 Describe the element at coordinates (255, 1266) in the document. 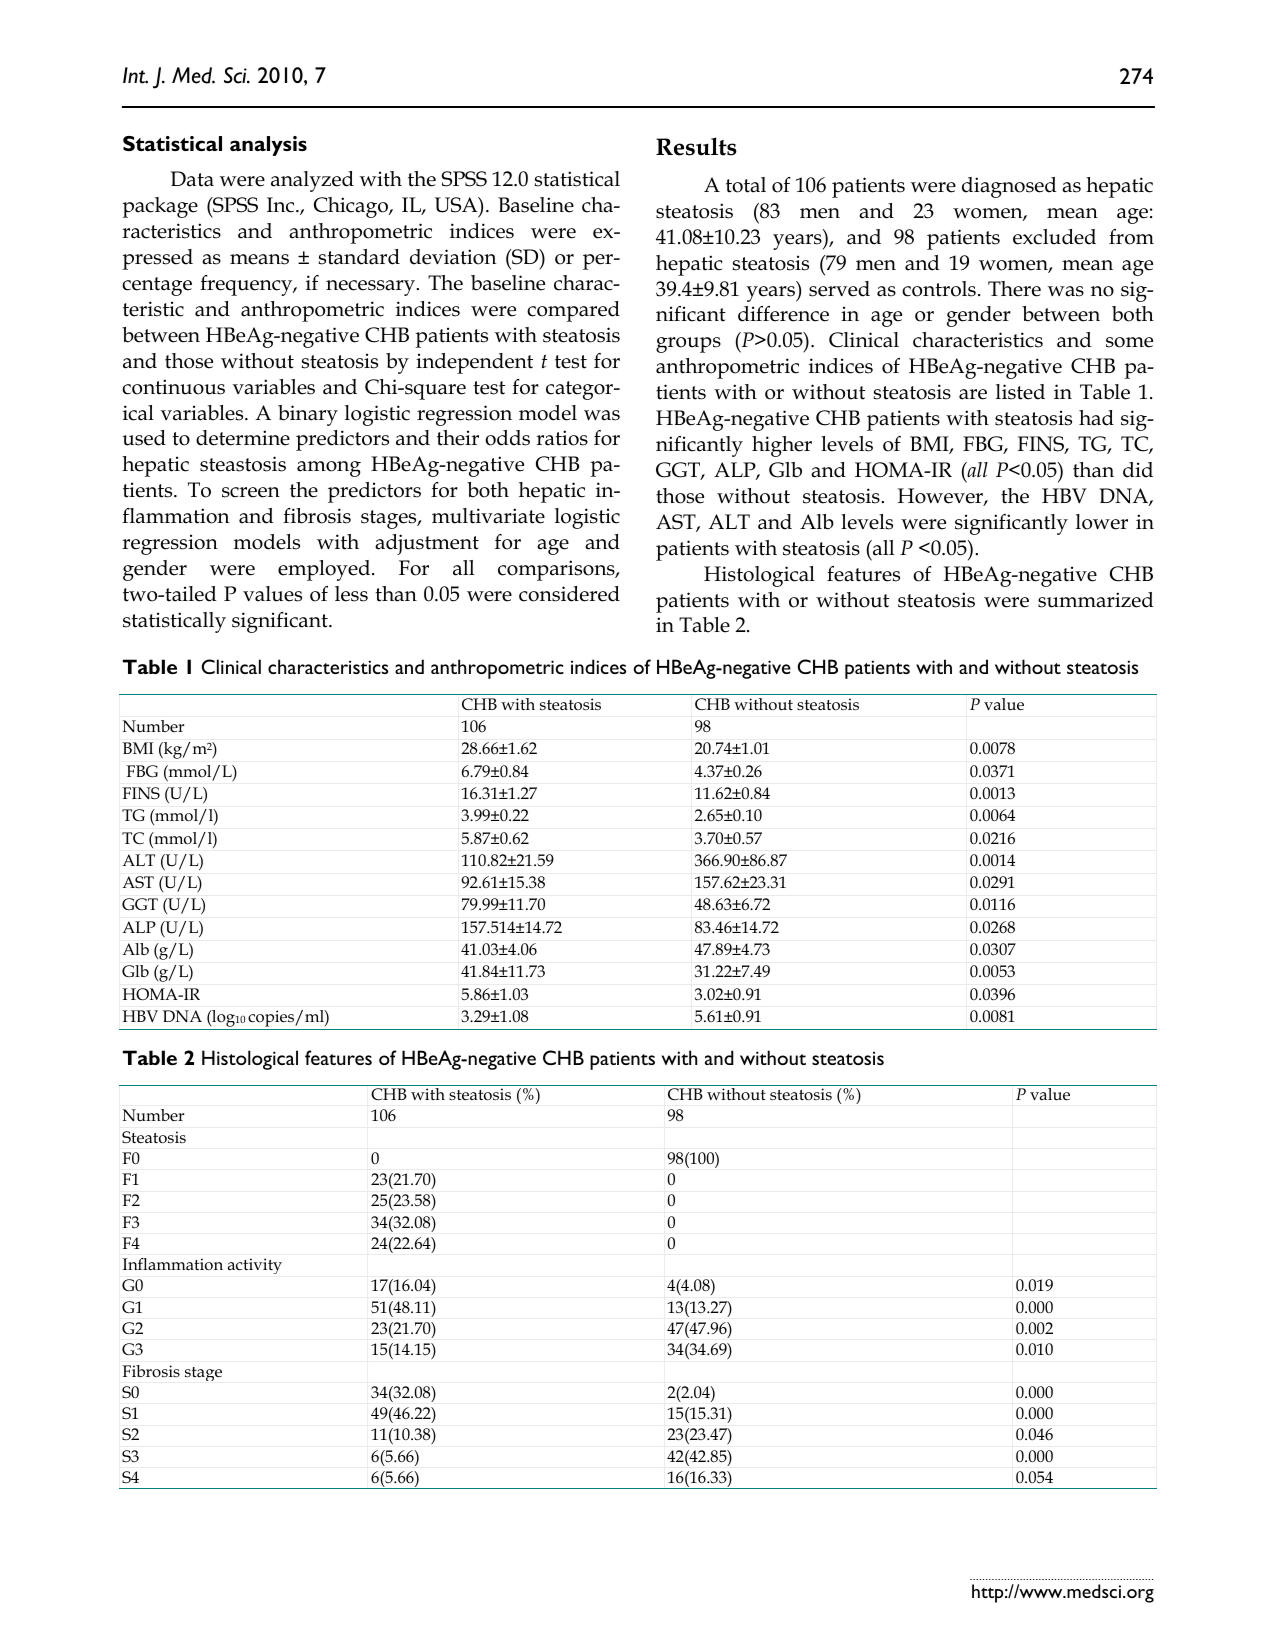

I see `activity` at that location.
